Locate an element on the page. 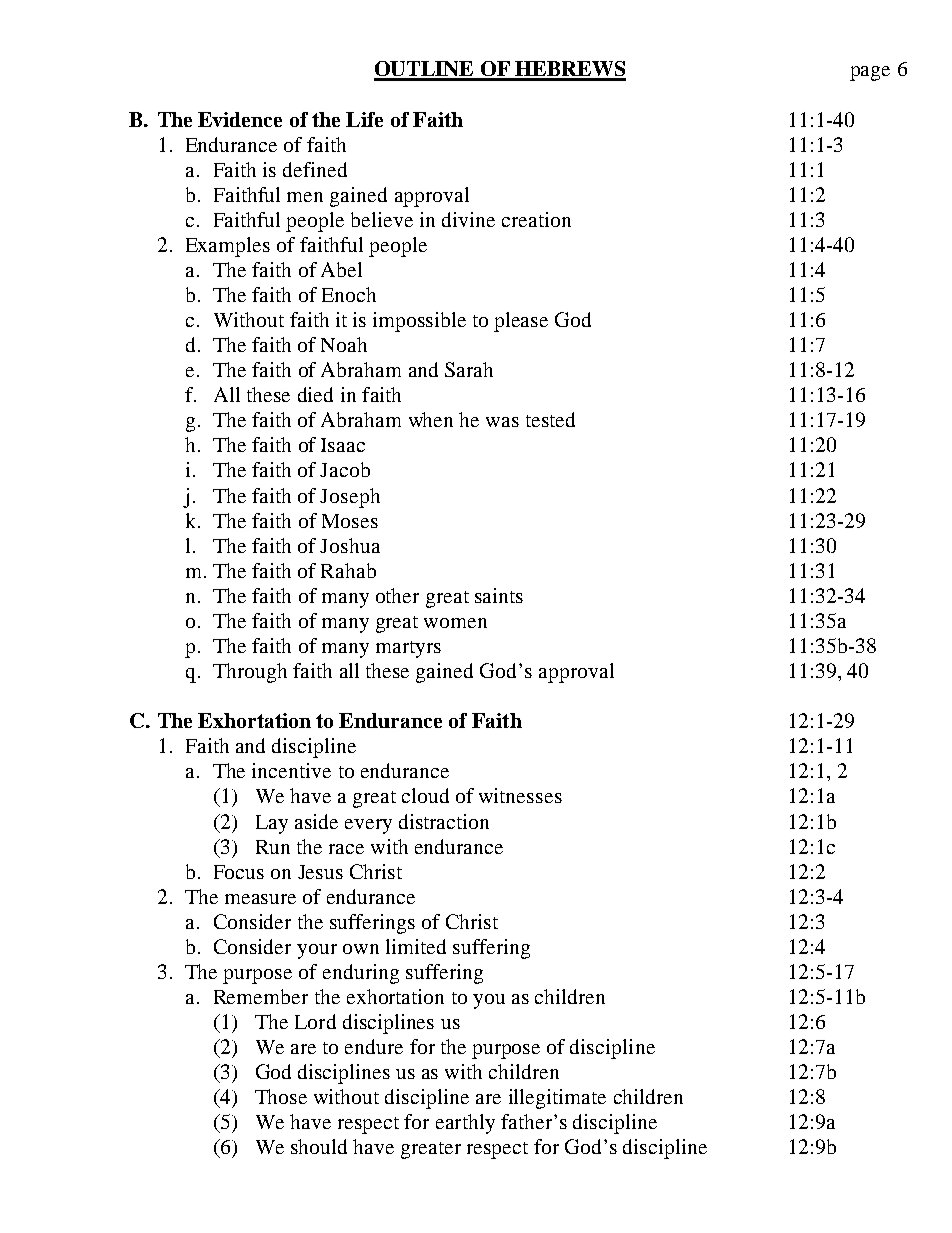 This image has width=952, height=1233. tested is located at coordinates (550, 419).
